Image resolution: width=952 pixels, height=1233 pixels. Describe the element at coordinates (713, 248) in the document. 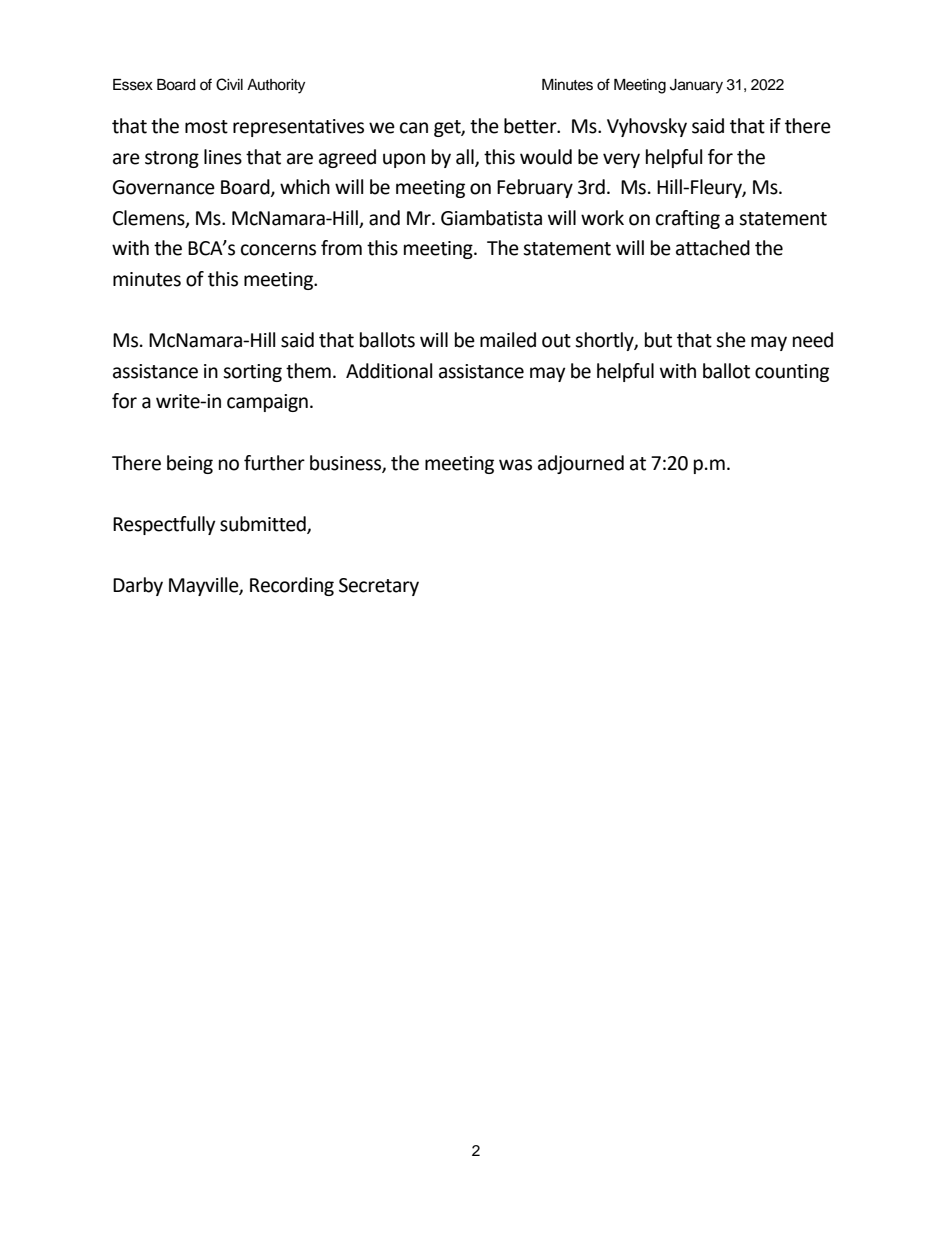

I see `attached` at that location.
